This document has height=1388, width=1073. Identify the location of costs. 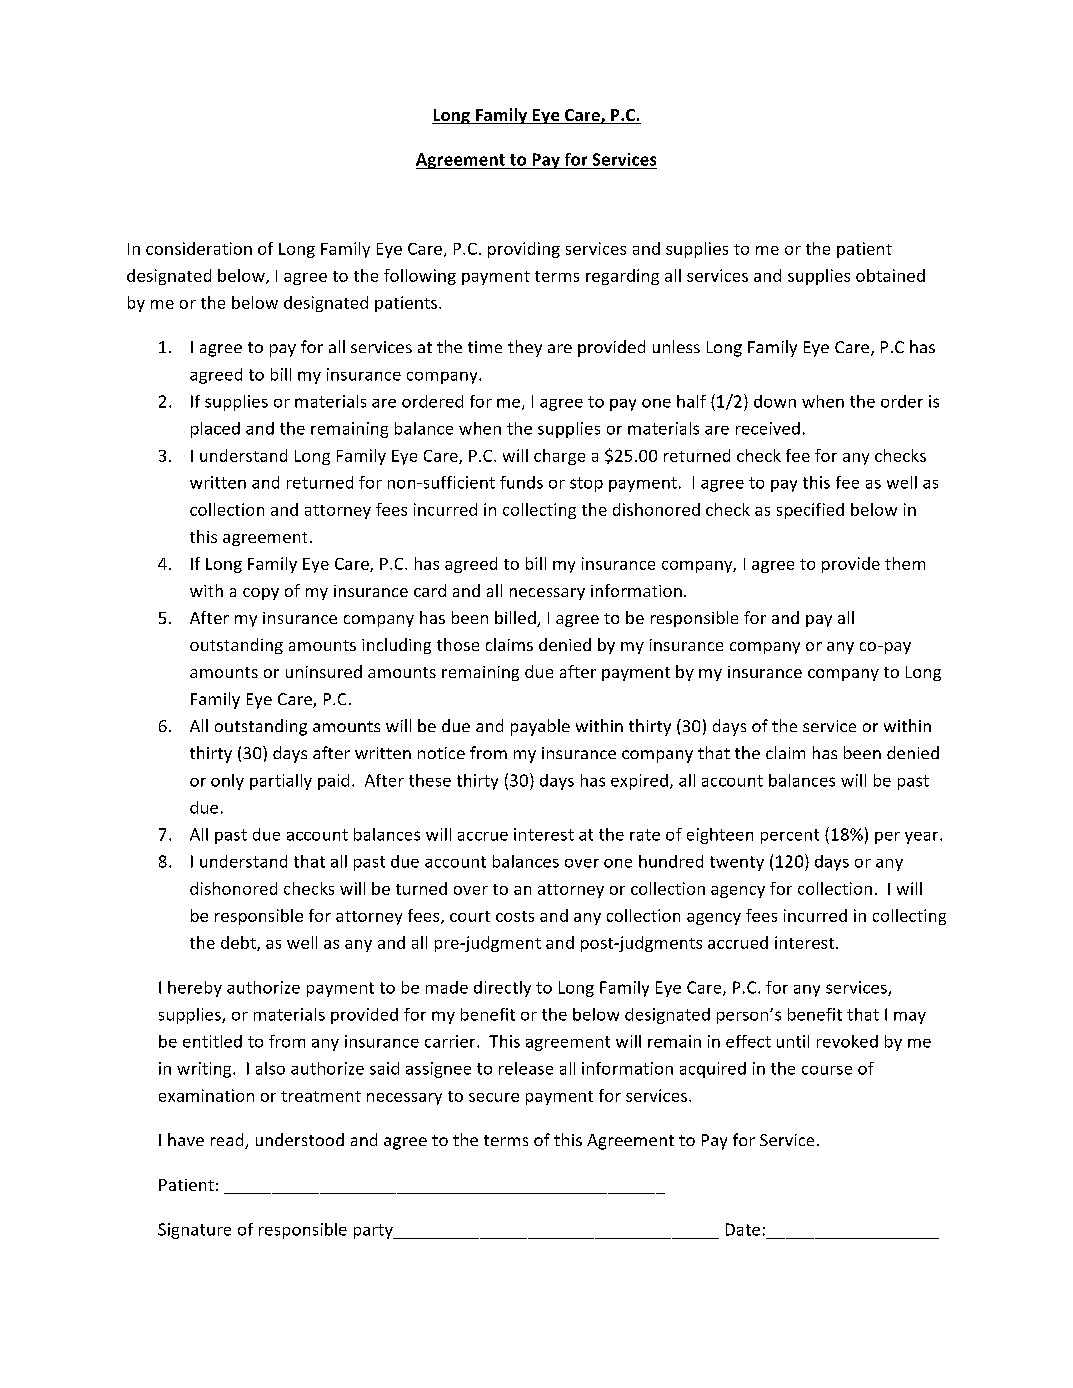
(515, 916).
